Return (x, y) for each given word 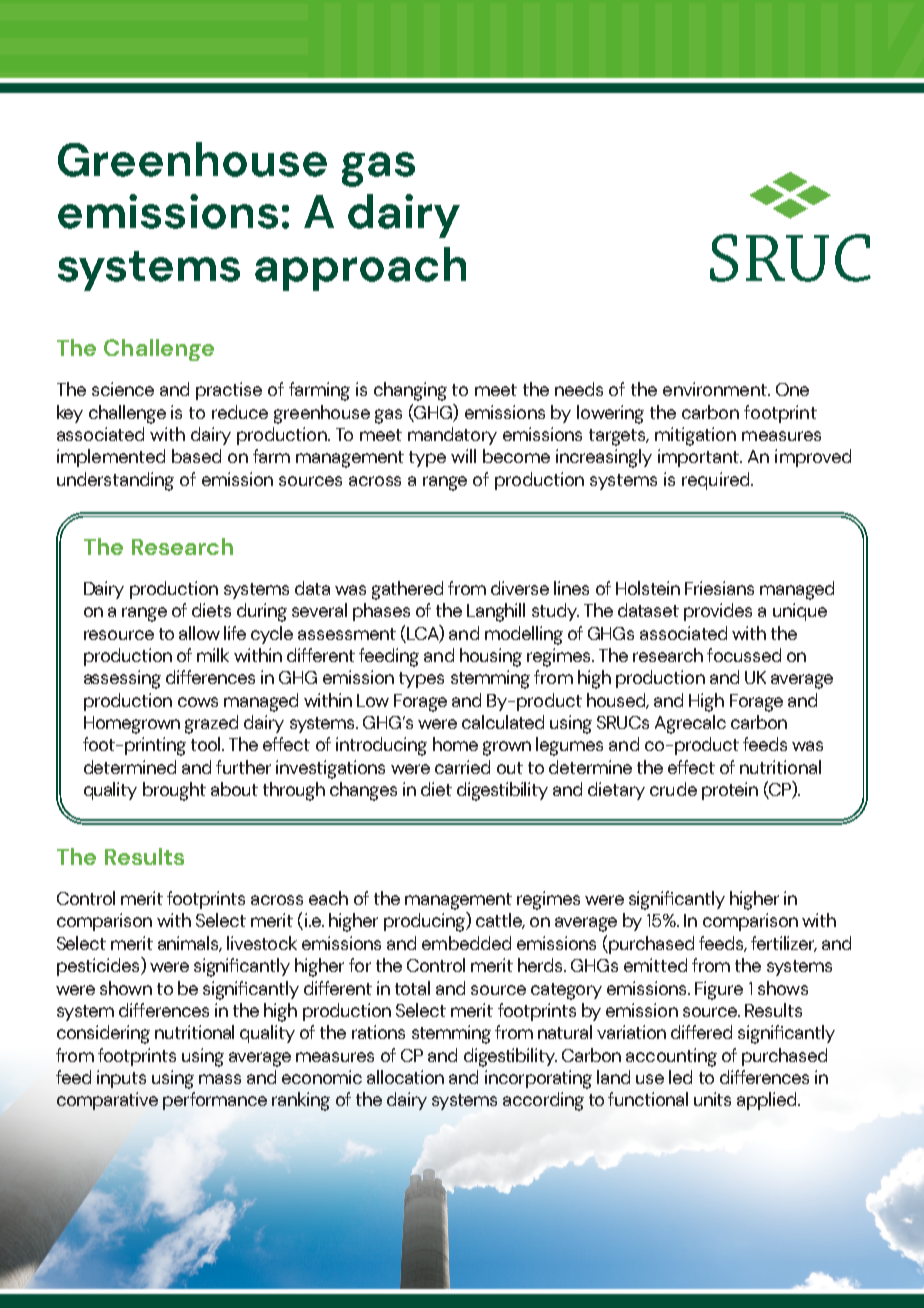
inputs (121, 1079)
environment (716, 389)
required (717, 481)
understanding (115, 481)
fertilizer (784, 944)
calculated (503, 722)
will (463, 456)
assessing (122, 679)
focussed (744, 655)
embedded (466, 943)
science (123, 389)
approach (360, 269)
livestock (262, 943)
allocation (405, 1077)
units (712, 1099)
